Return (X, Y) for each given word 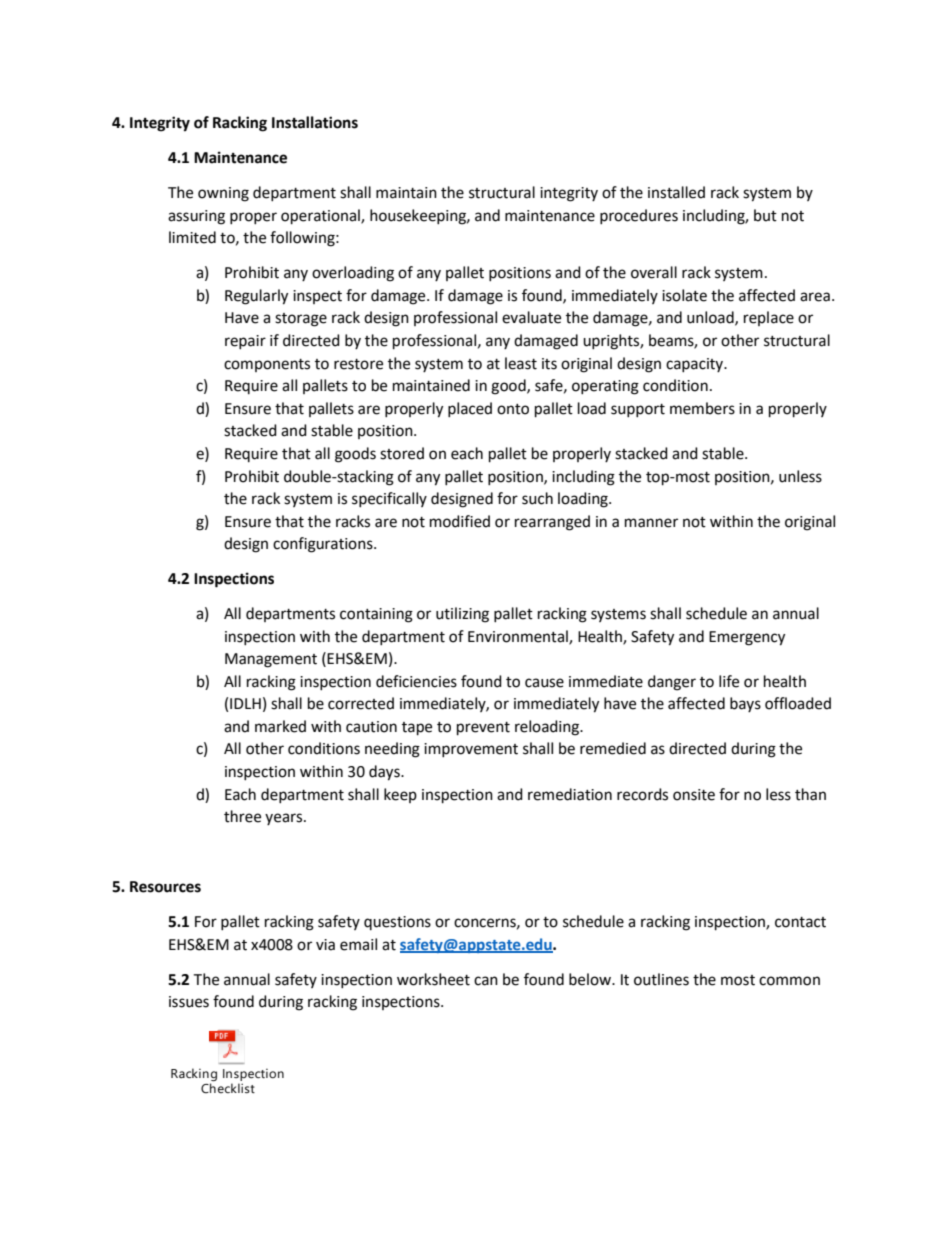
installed (676, 192)
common (789, 981)
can (486, 981)
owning (223, 194)
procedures (639, 216)
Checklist (228, 1088)
